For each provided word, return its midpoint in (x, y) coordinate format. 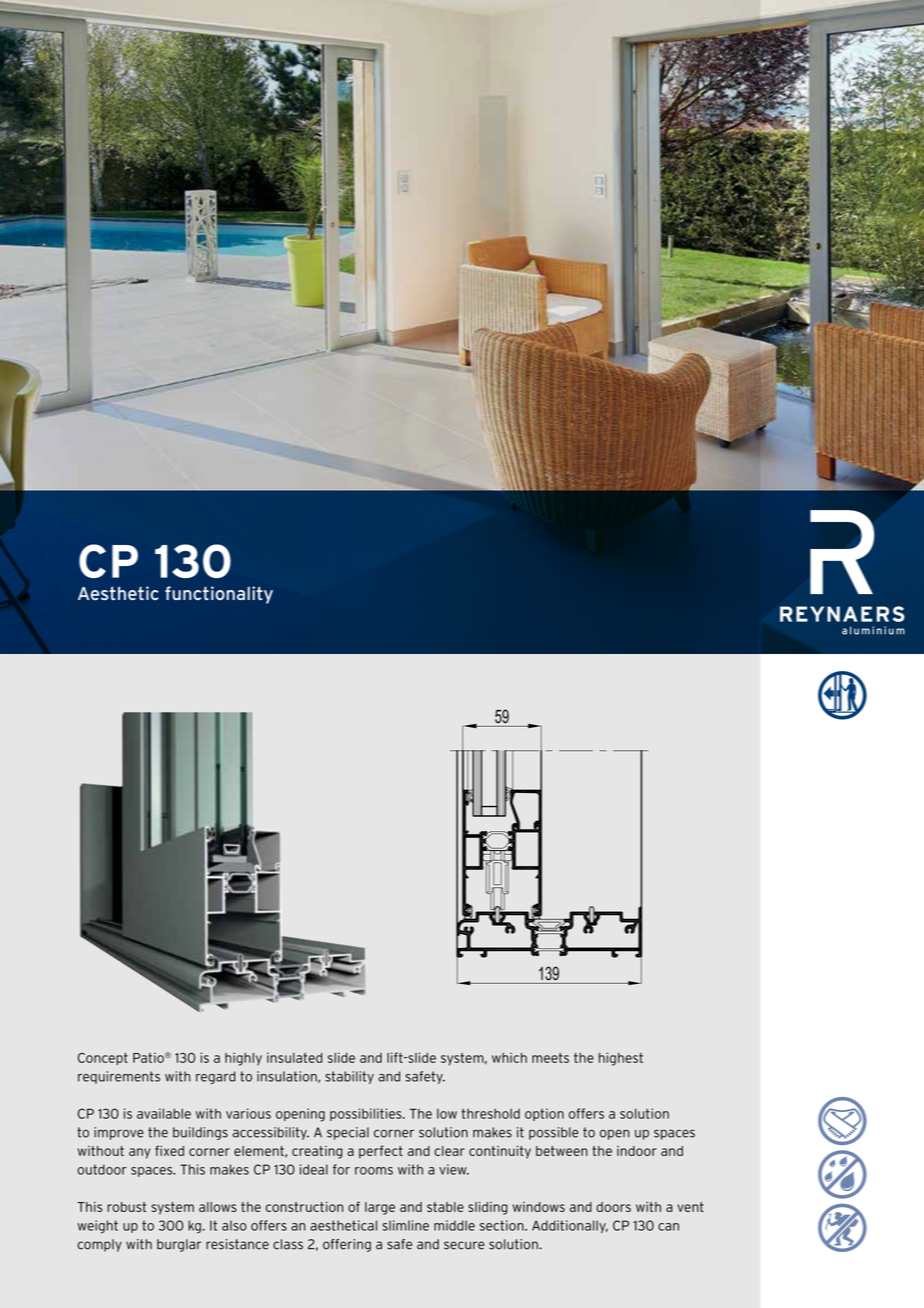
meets (550, 1058)
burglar (179, 1245)
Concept (103, 1058)
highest (621, 1059)
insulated (295, 1057)
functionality (219, 595)
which (509, 1057)
